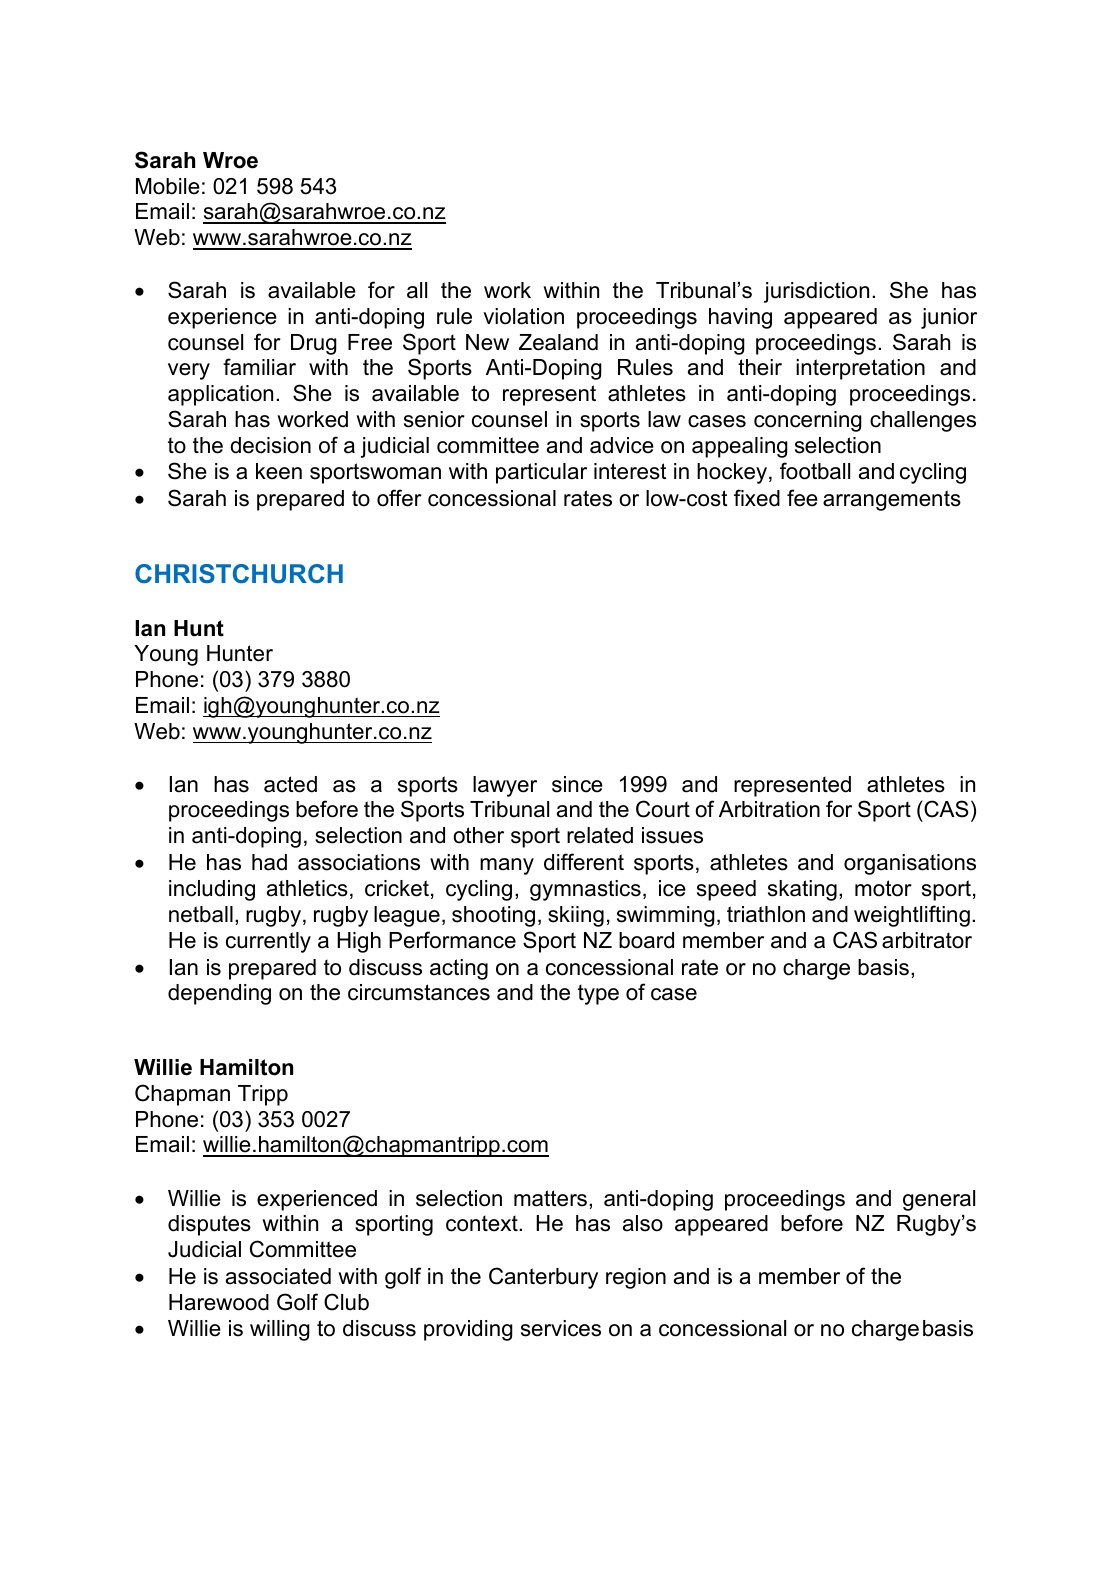 This screenshot has width=1111, height=1571. I want to click on decision, so click(270, 445).
